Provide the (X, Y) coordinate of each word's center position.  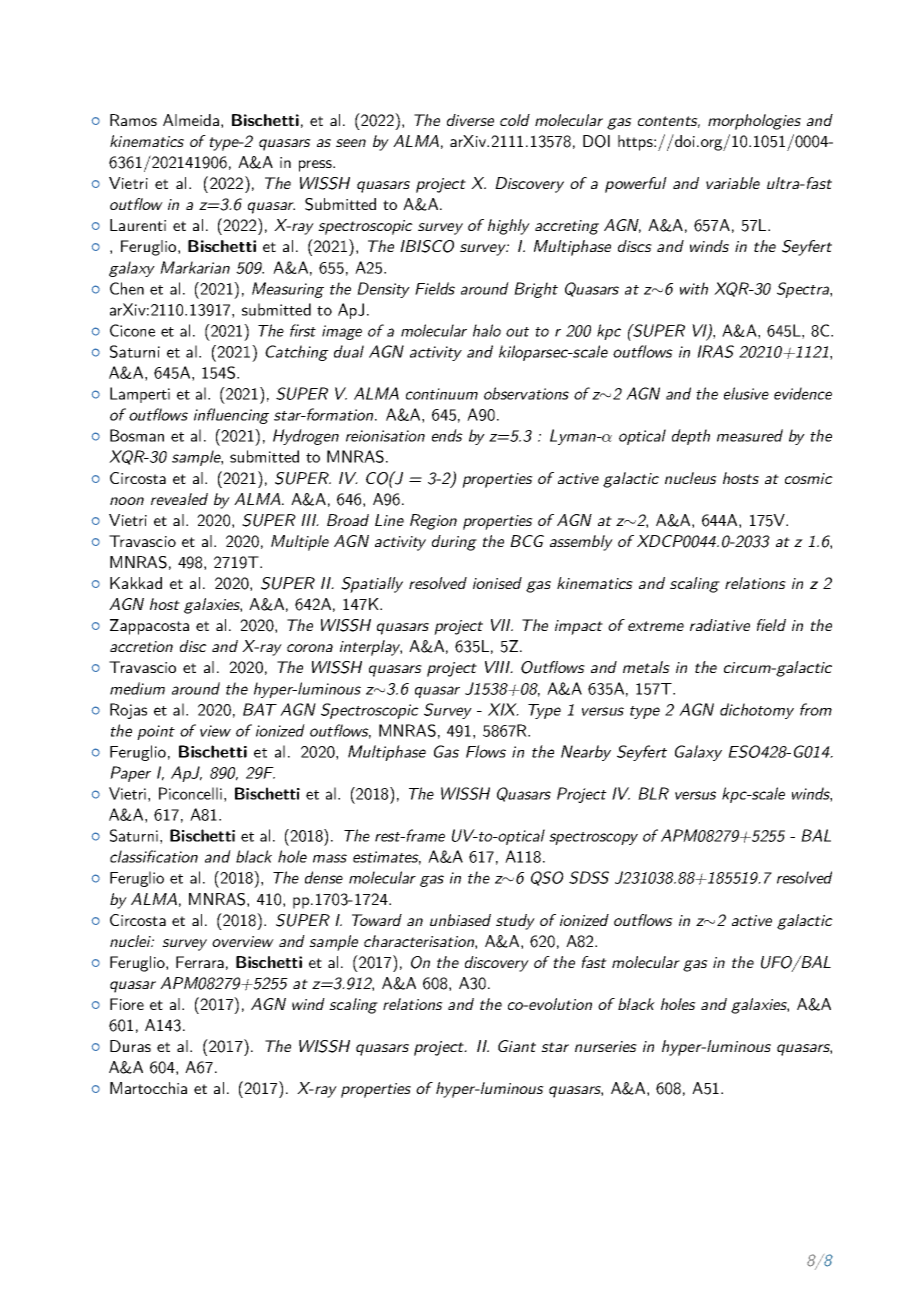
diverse (470, 120)
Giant (517, 1046)
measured (750, 435)
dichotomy (757, 711)
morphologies (754, 122)
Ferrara (200, 962)
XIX (503, 709)
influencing (231, 416)
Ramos (133, 120)
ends (447, 435)
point (156, 732)
